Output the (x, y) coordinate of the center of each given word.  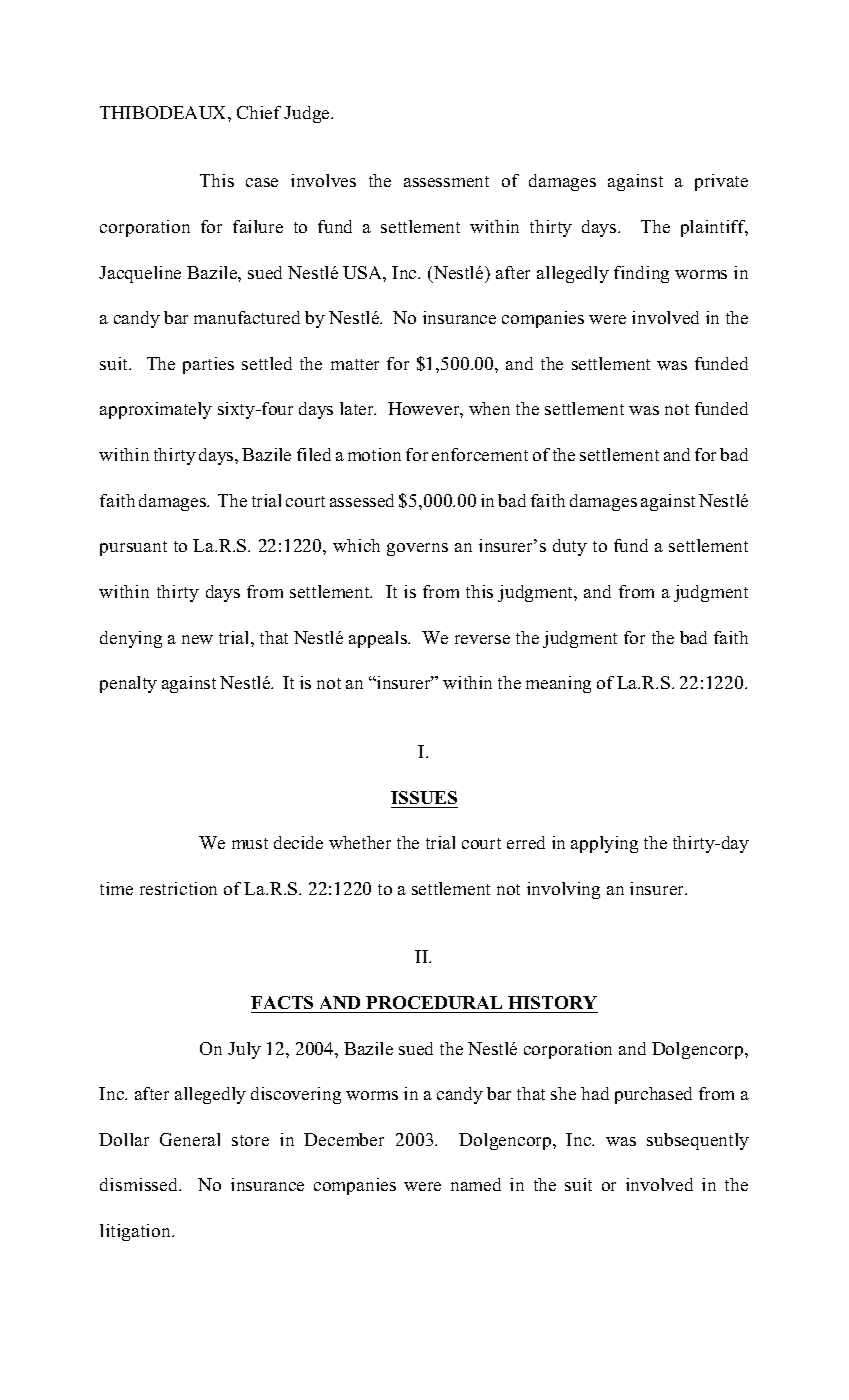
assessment (446, 181)
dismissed (140, 1184)
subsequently (698, 1141)
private (721, 182)
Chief (259, 112)
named (476, 1184)
